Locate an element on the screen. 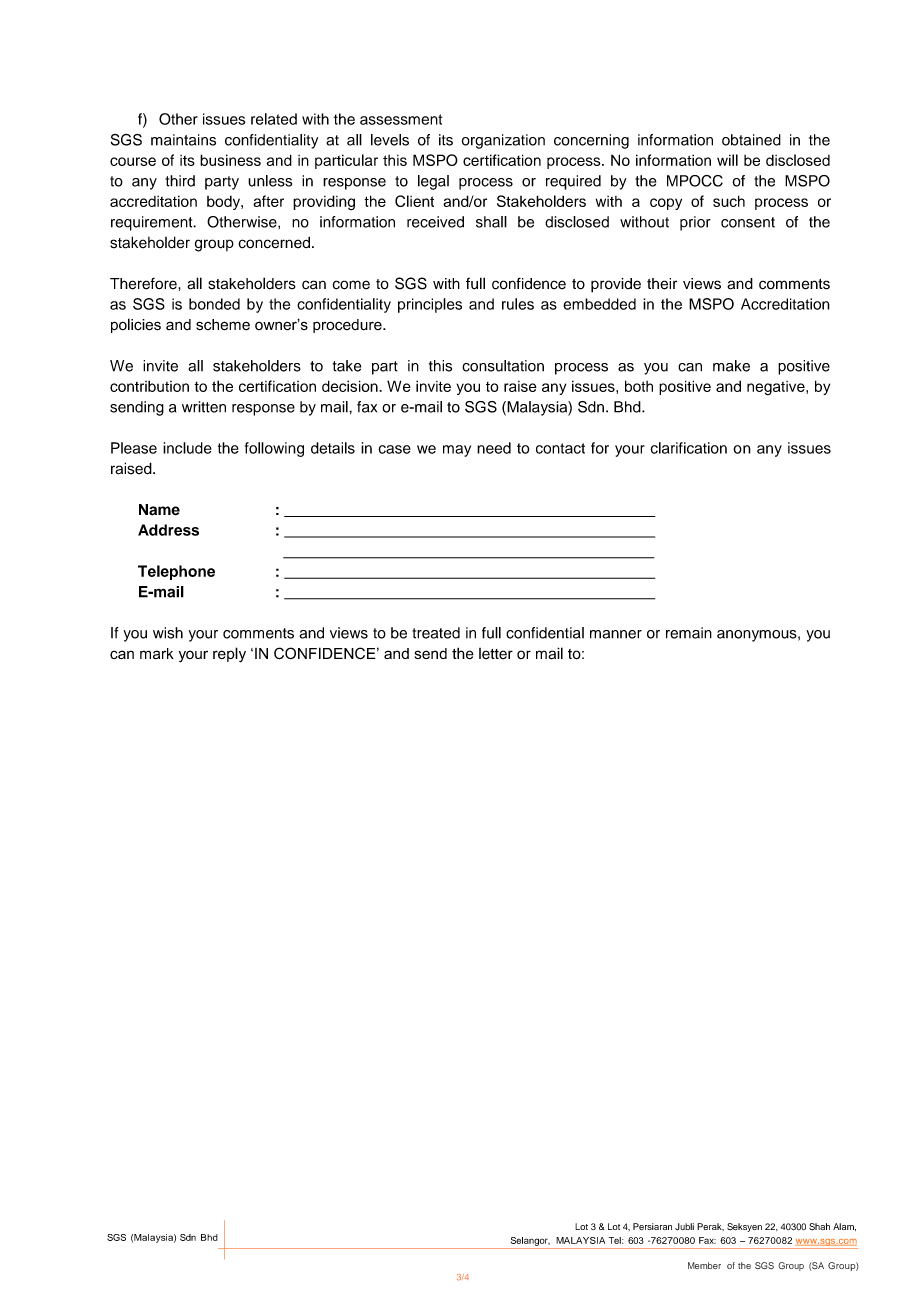 The image size is (924, 1308). written is located at coordinates (204, 407).
